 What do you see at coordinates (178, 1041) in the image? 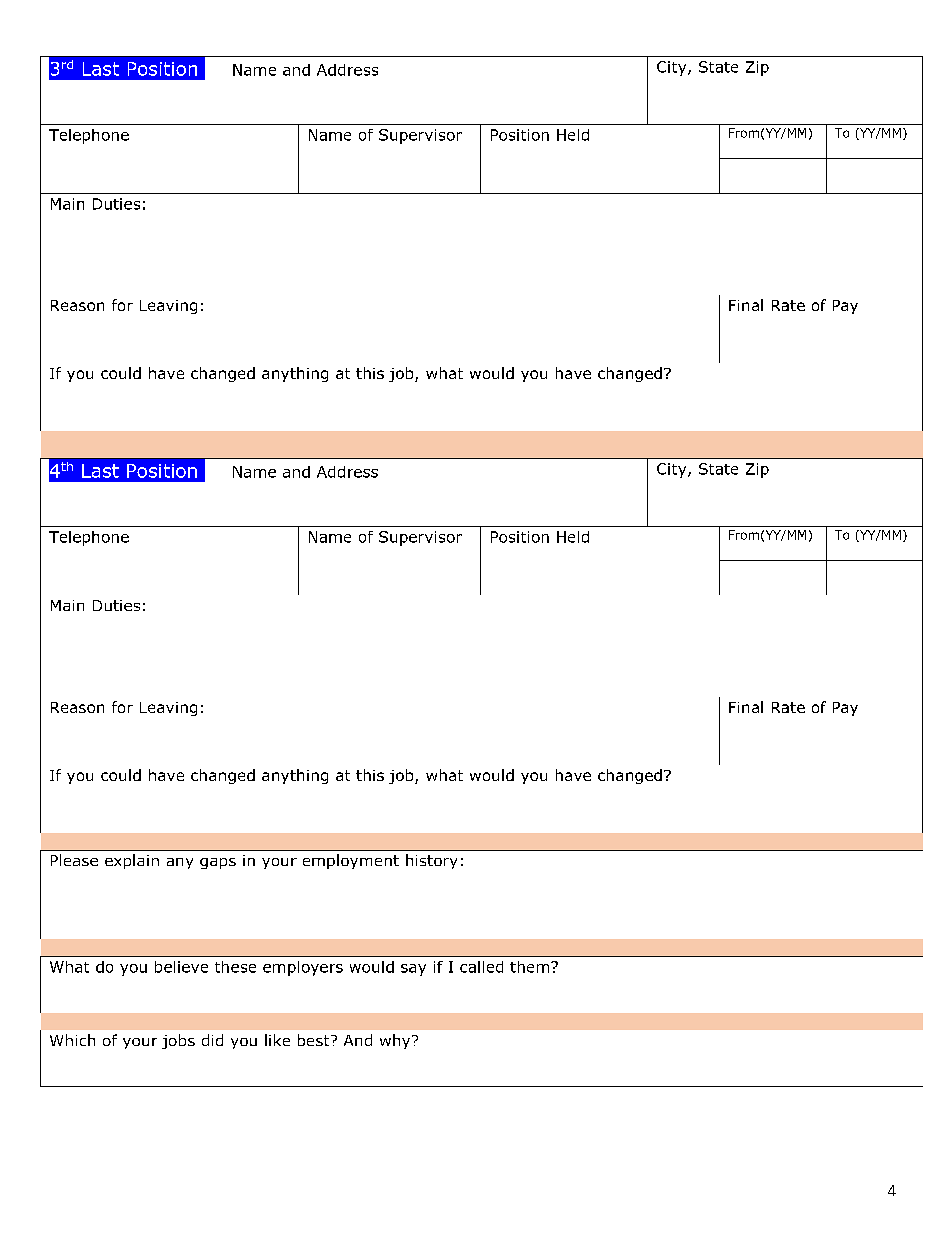
I see `jobs` at bounding box center [178, 1041].
